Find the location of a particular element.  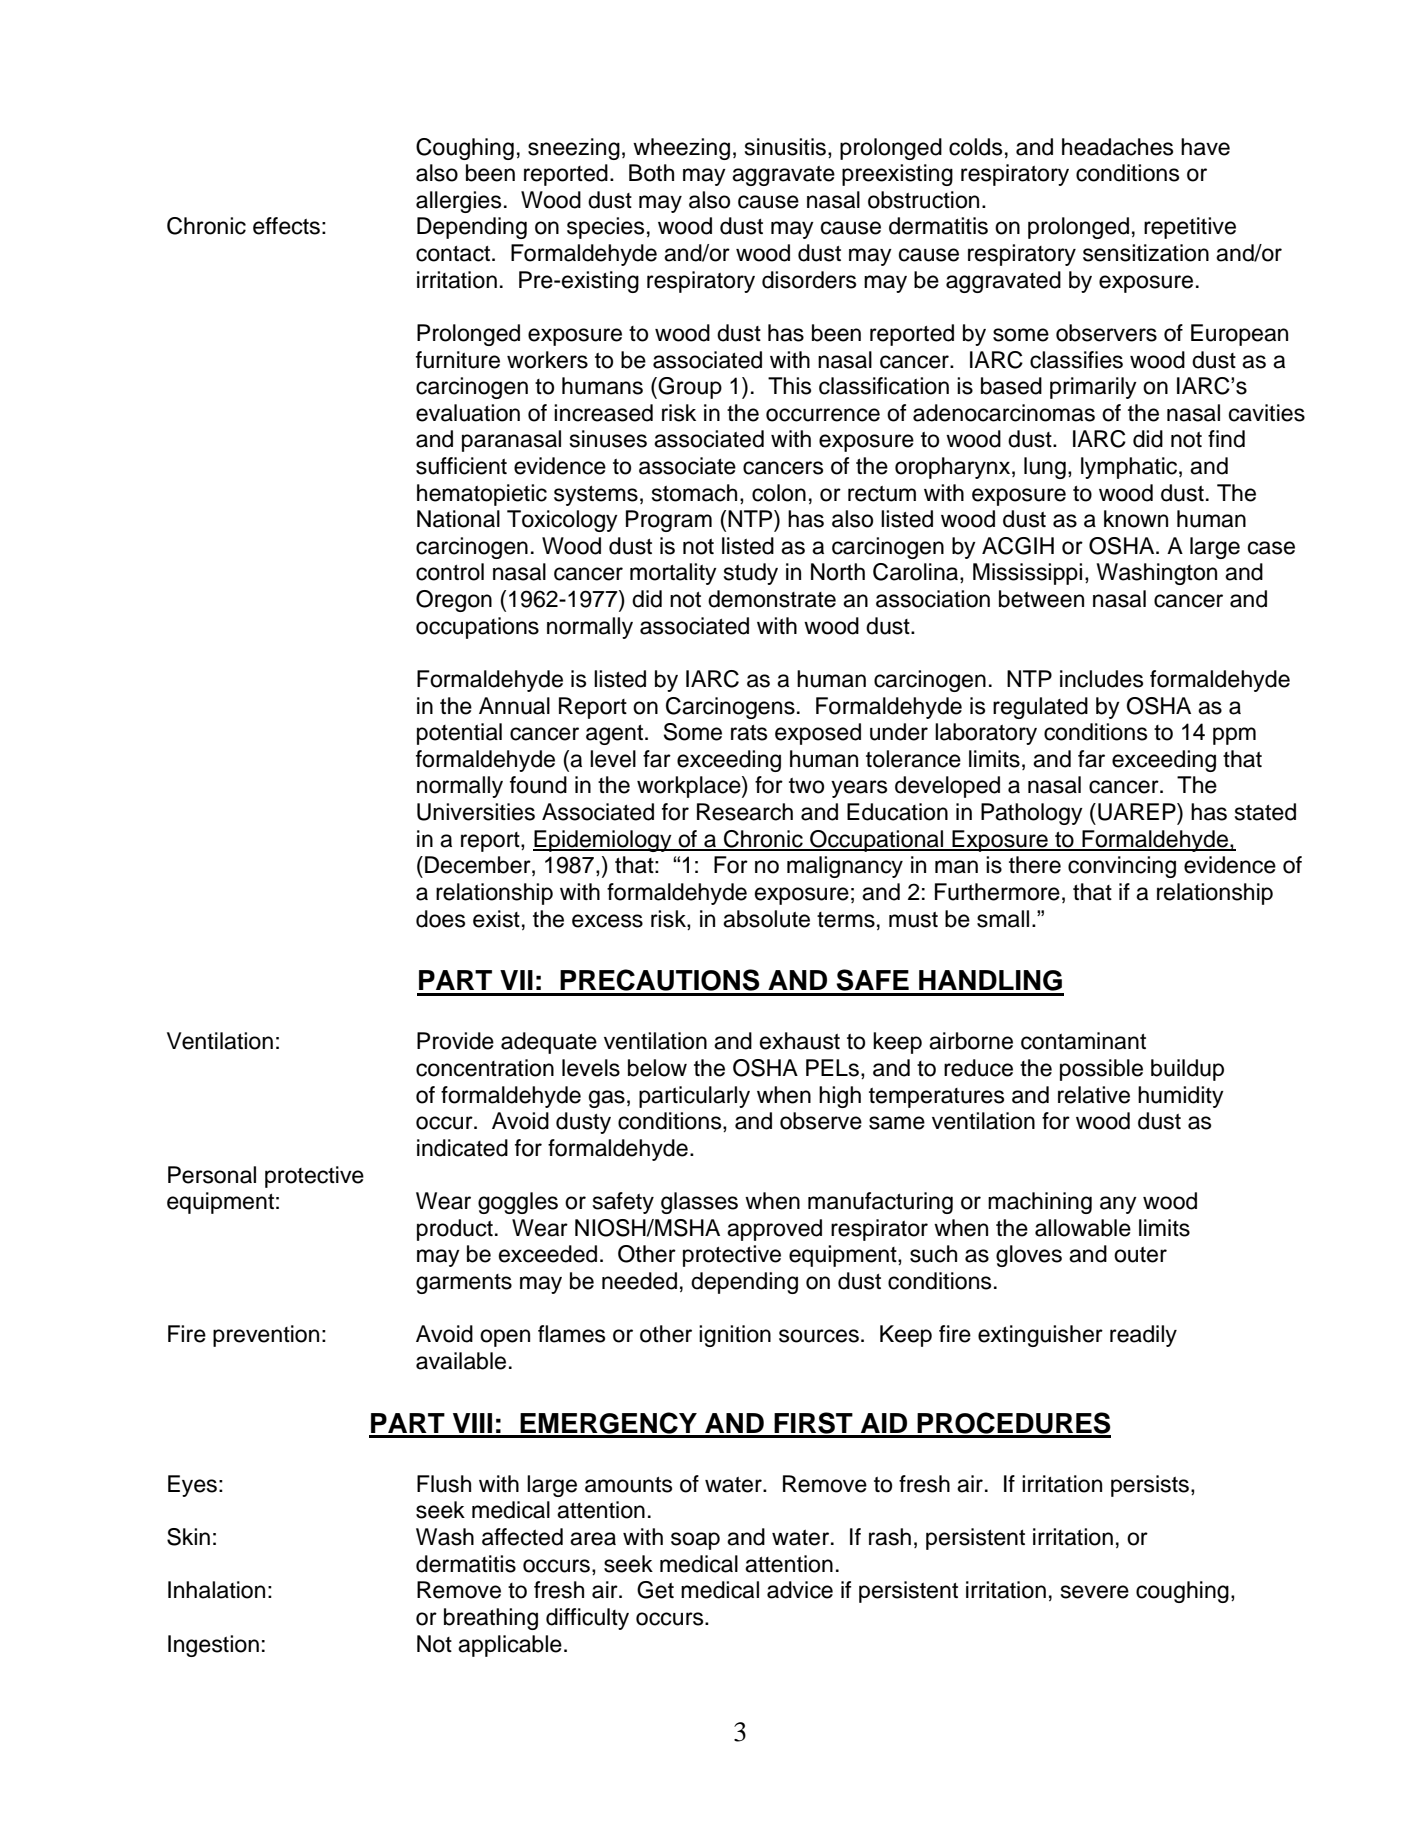

wheezing is located at coordinates (681, 149).
